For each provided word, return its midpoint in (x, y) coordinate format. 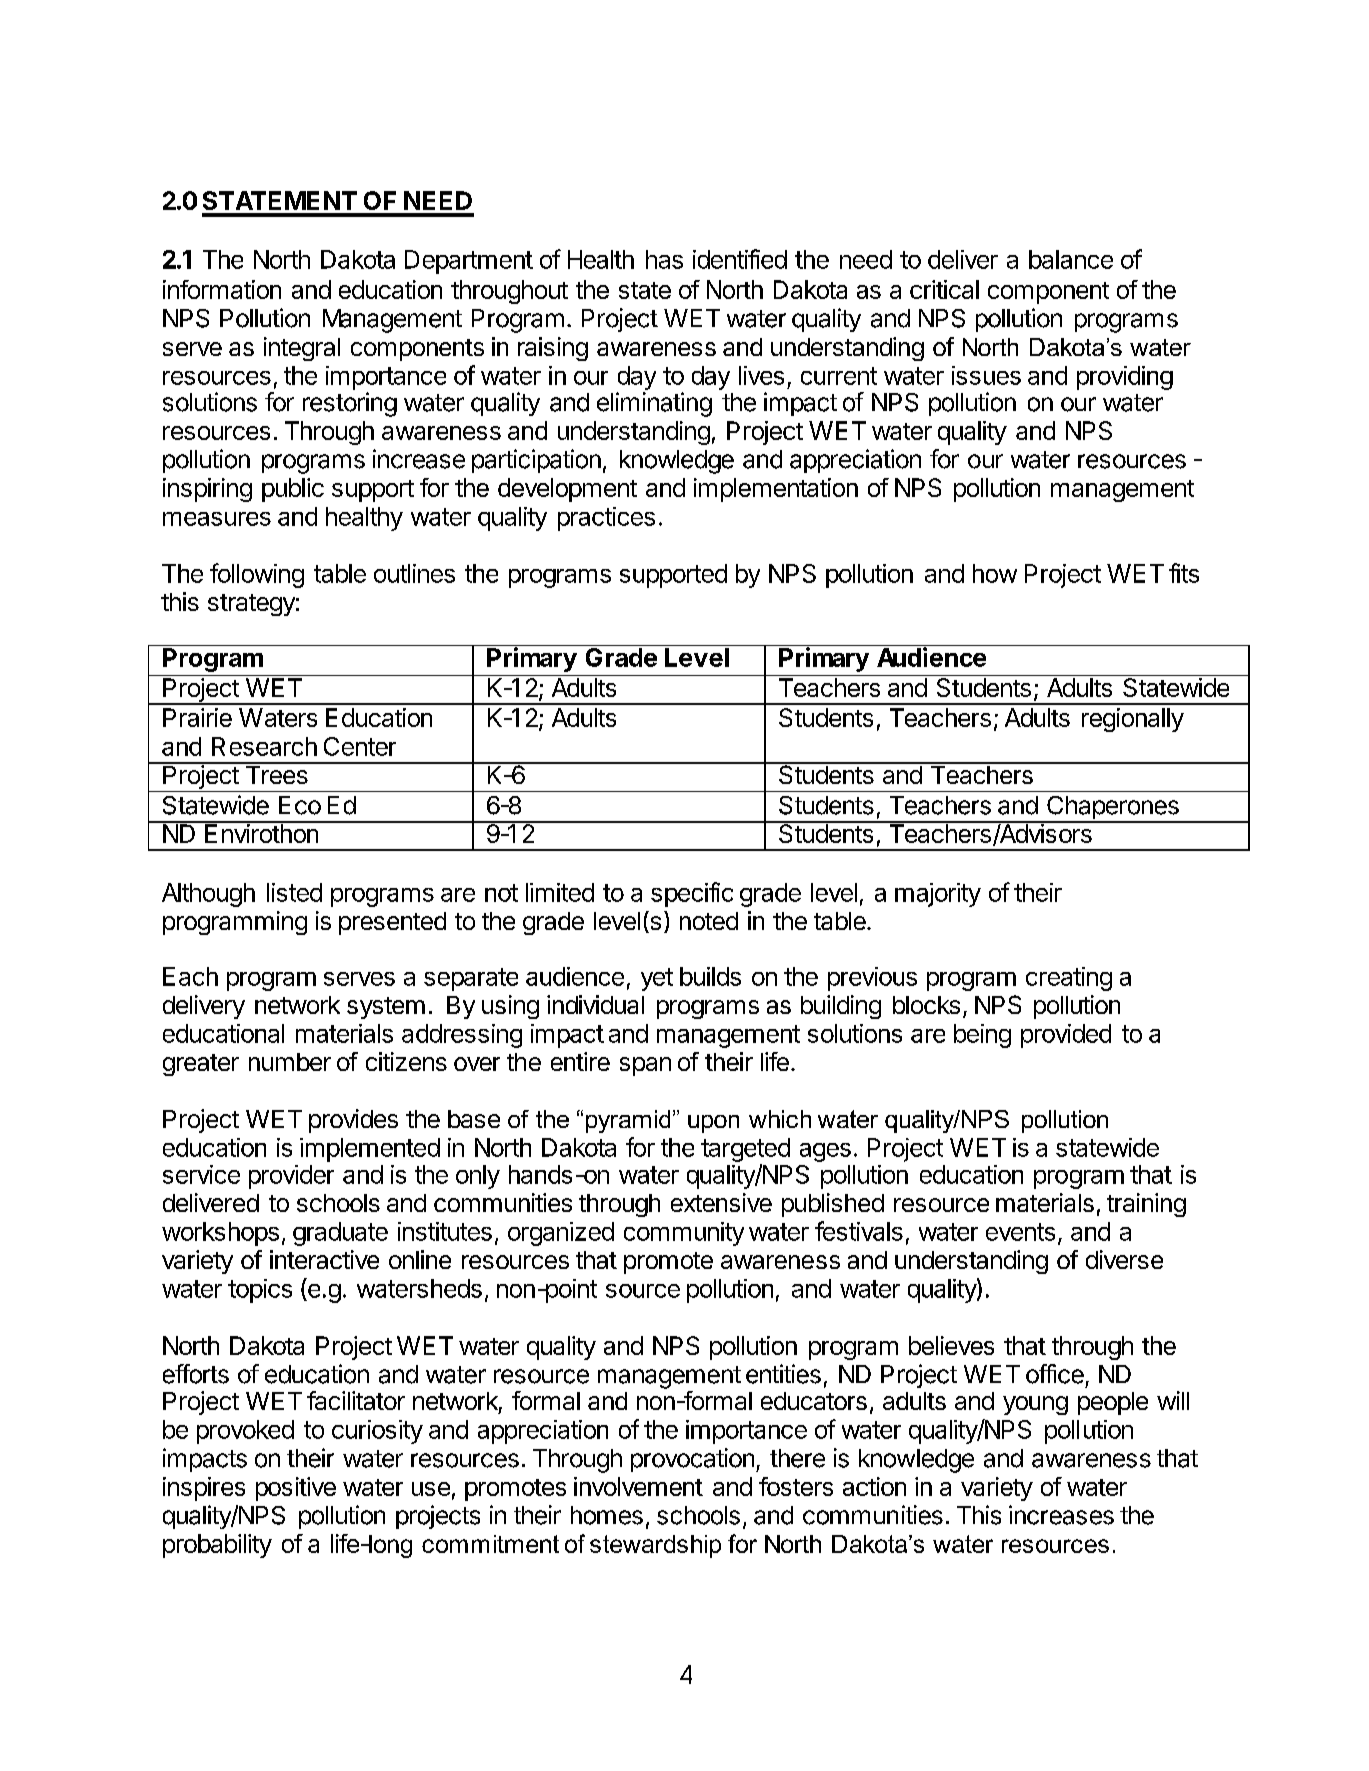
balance (1071, 259)
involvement (638, 1486)
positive (296, 1489)
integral (302, 349)
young (1035, 1405)
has (664, 259)
